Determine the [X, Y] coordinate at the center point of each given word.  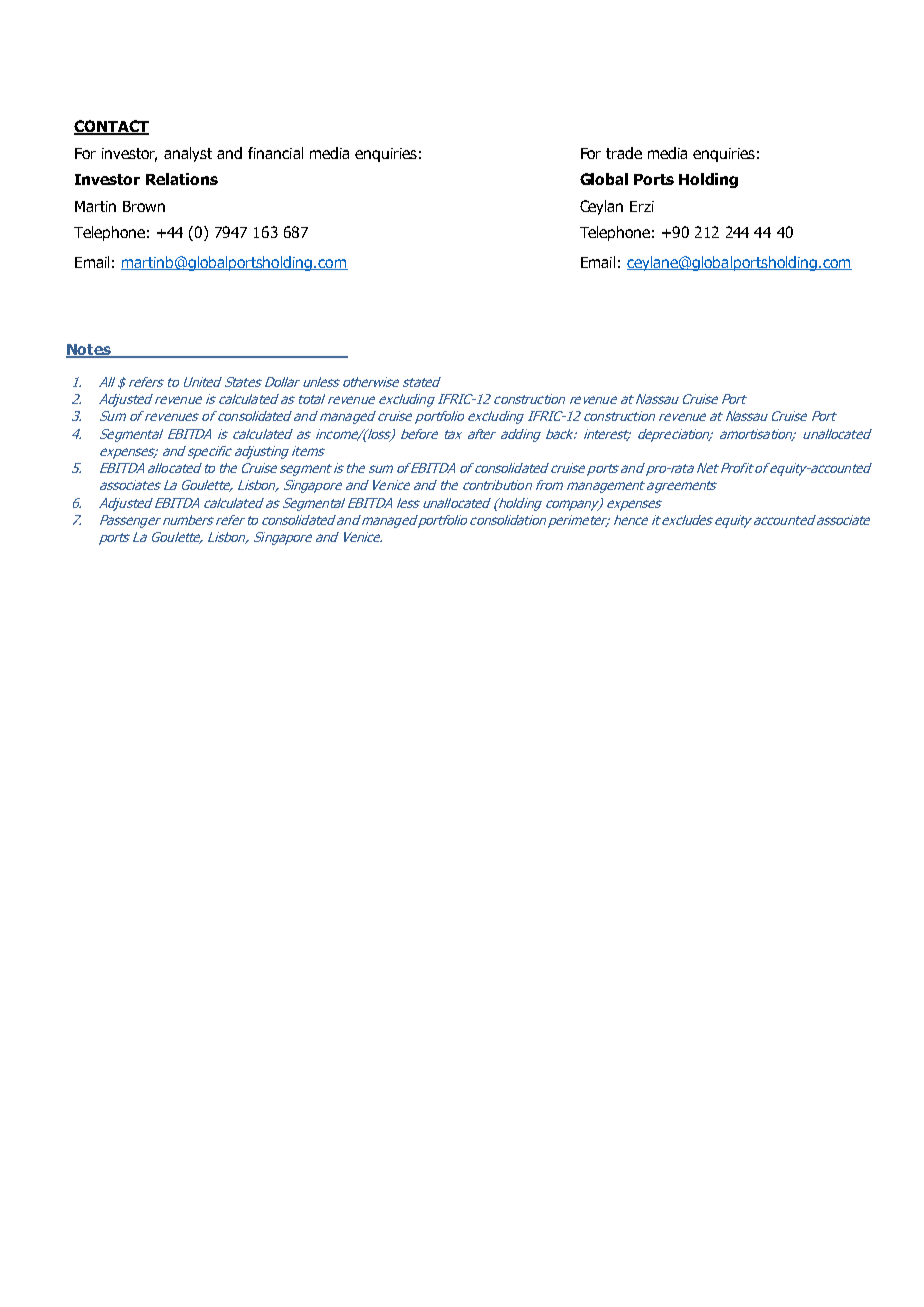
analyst [188, 154]
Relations [182, 179]
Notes [90, 351]
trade [624, 153]
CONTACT [111, 127]
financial [275, 153]
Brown [144, 206]
